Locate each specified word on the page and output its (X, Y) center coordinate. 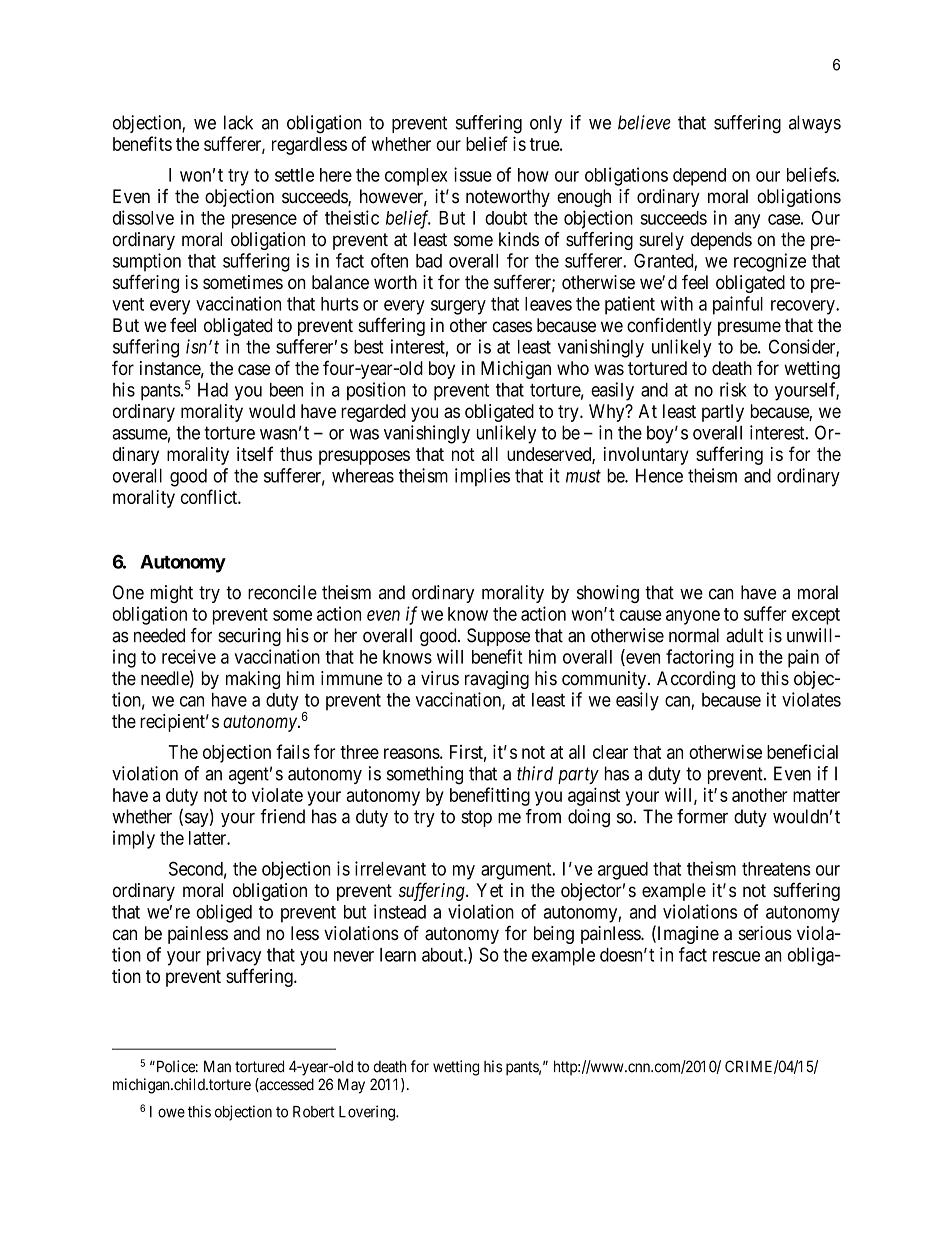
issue (473, 174)
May (351, 1086)
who (573, 368)
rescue (736, 956)
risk (733, 389)
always (815, 124)
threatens (776, 869)
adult (744, 635)
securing (249, 637)
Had (213, 390)
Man (217, 1066)
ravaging (497, 680)
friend (282, 816)
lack (238, 122)
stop (477, 818)
